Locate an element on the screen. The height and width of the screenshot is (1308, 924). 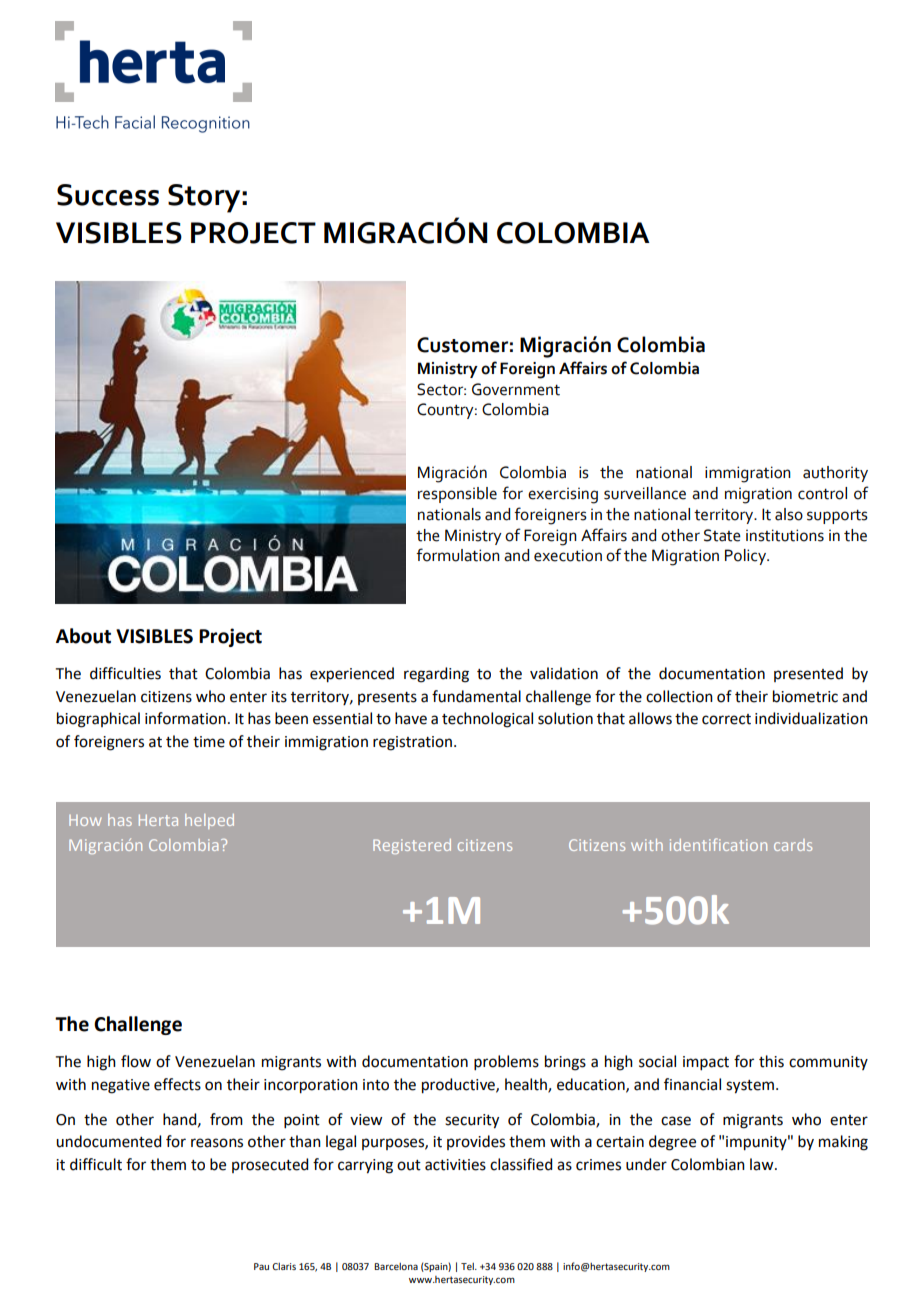
responsible is located at coordinates (457, 495).
